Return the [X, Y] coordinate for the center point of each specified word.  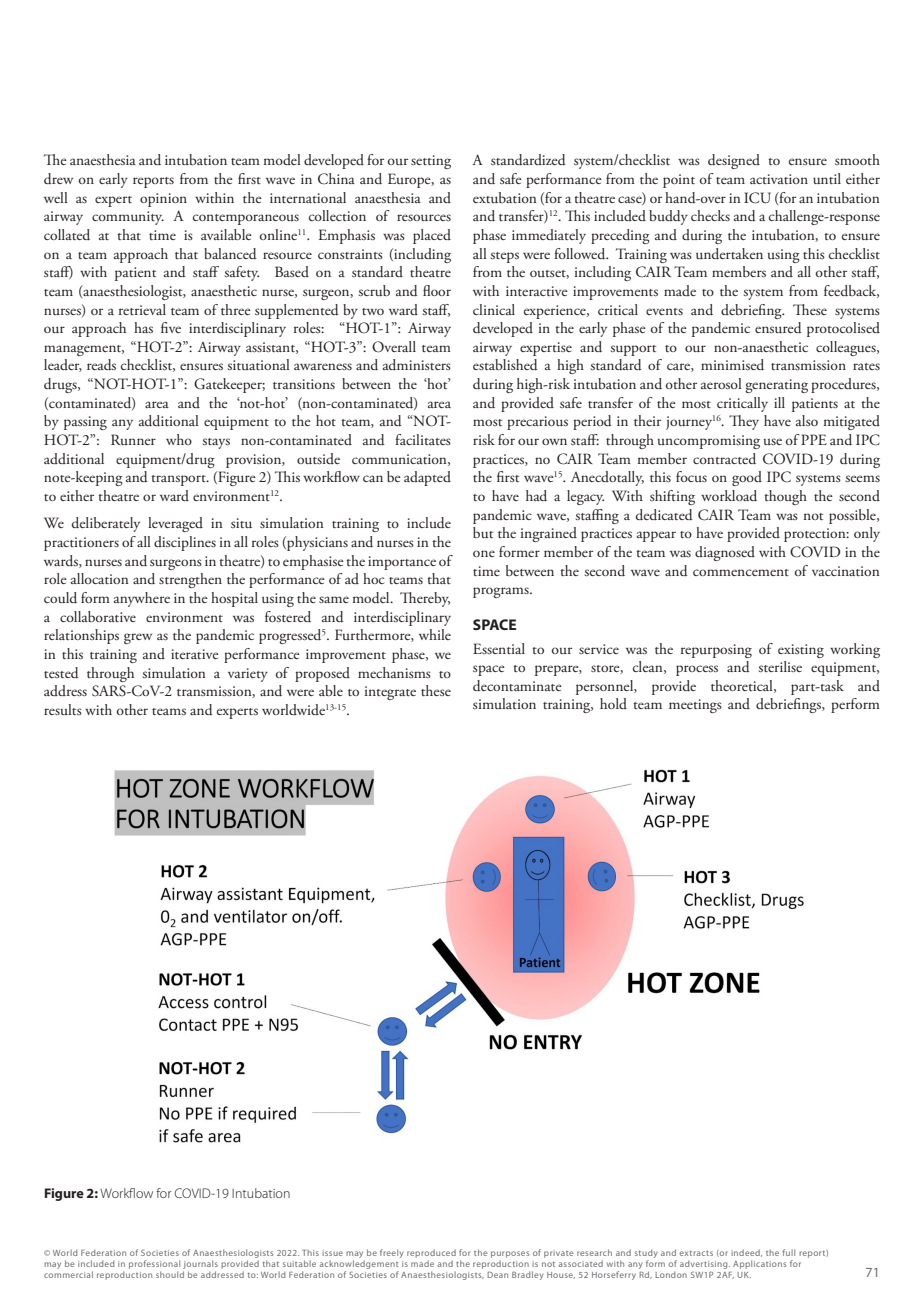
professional [154, 1264]
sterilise [780, 666]
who [179, 439]
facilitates [423, 439]
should [170, 1274]
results [63, 709]
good [747, 478]
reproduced [431, 1253]
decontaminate [517, 686]
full [788, 1252]
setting [431, 162]
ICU [757, 198]
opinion [163, 200]
